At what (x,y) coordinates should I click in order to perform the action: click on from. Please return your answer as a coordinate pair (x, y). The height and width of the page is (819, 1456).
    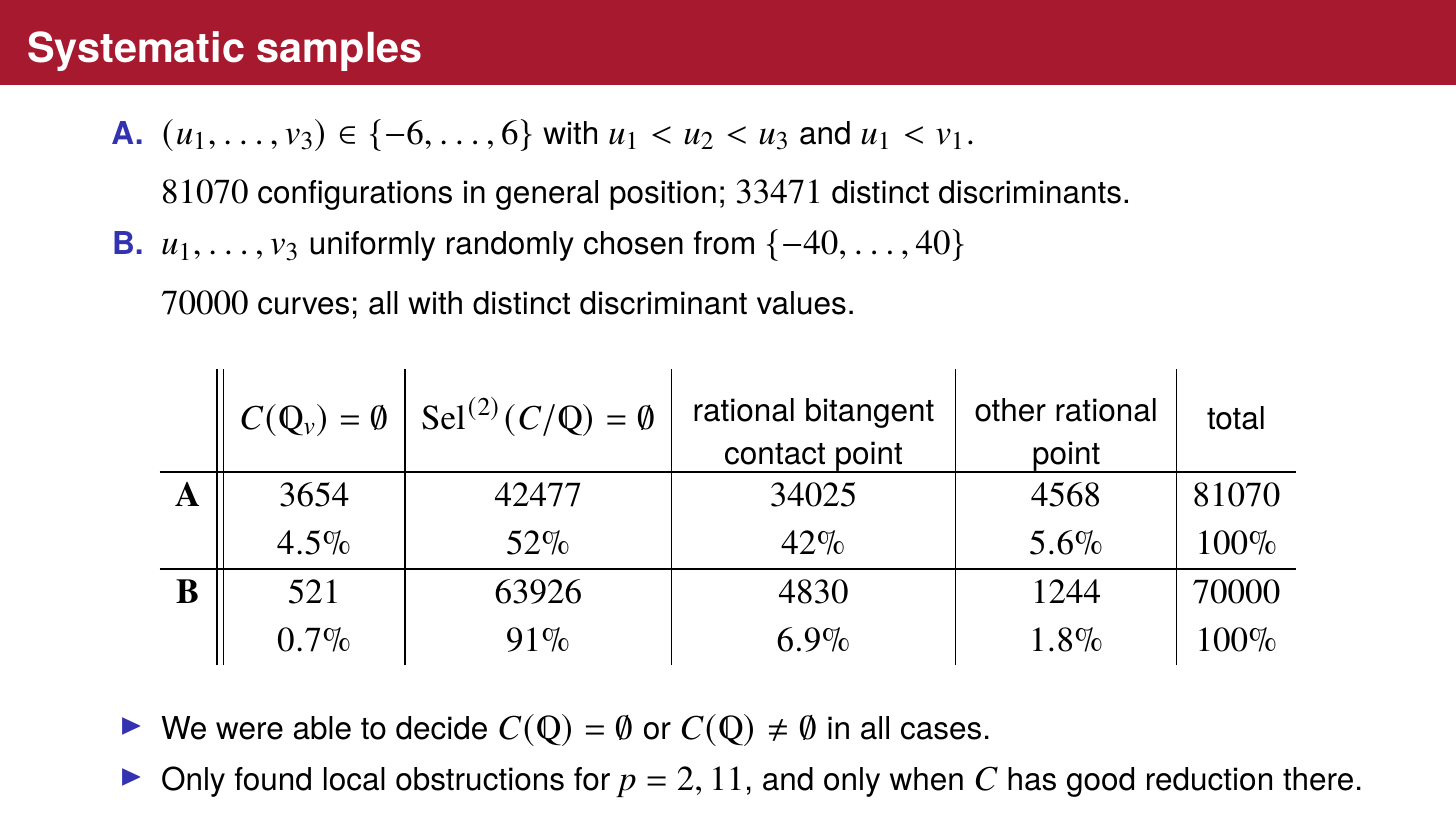
    Looking at the image, I should click on (724, 243).
